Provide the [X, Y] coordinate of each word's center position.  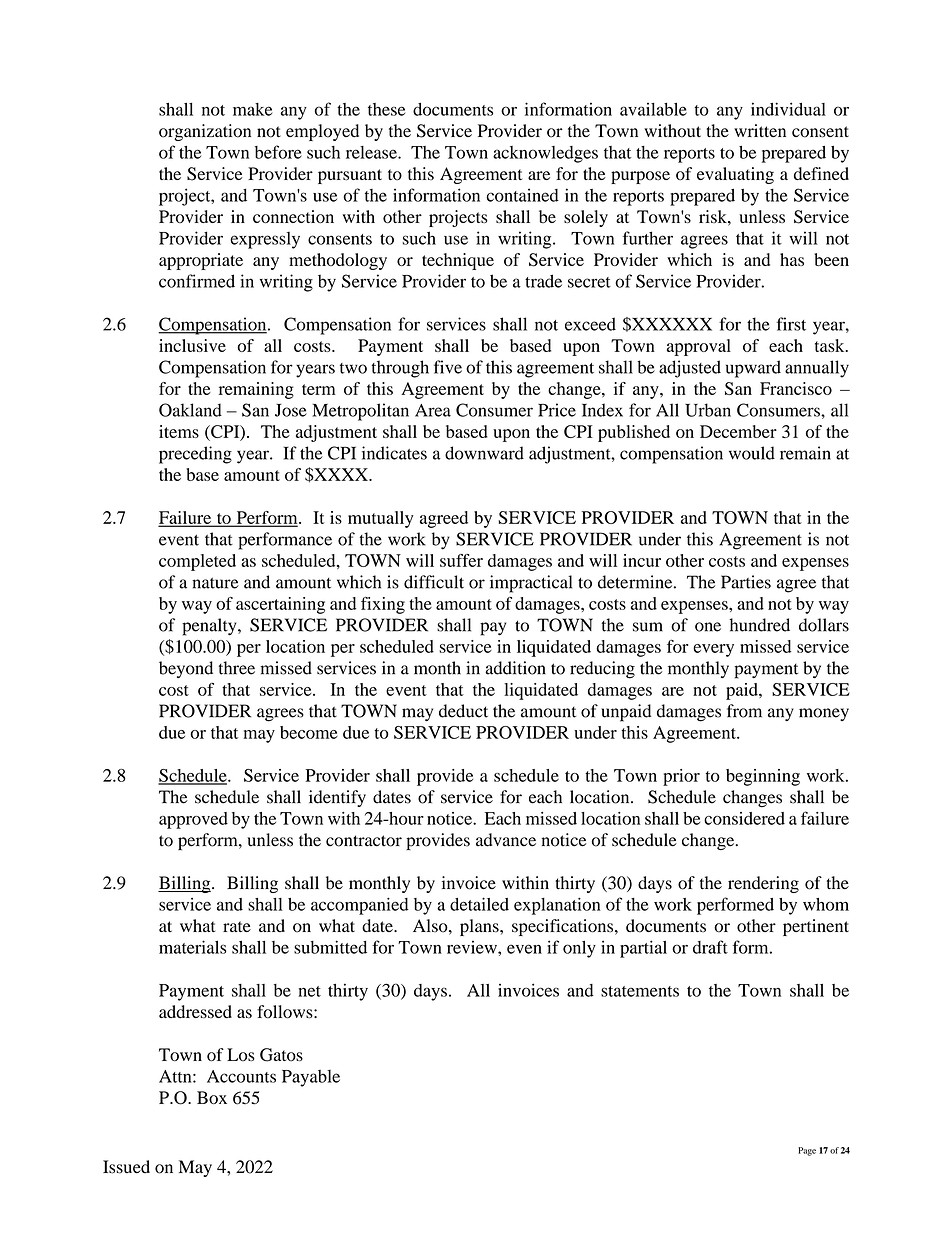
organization [205, 132]
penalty [210, 627]
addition [515, 668]
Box [212, 1097]
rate [237, 926]
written [760, 130]
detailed [479, 904]
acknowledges [545, 154]
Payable [311, 1078]
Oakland [190, 410]
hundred [759, 625]
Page [807, 1151]
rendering [763, 884]
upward [753, 369]
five [448, 367]
